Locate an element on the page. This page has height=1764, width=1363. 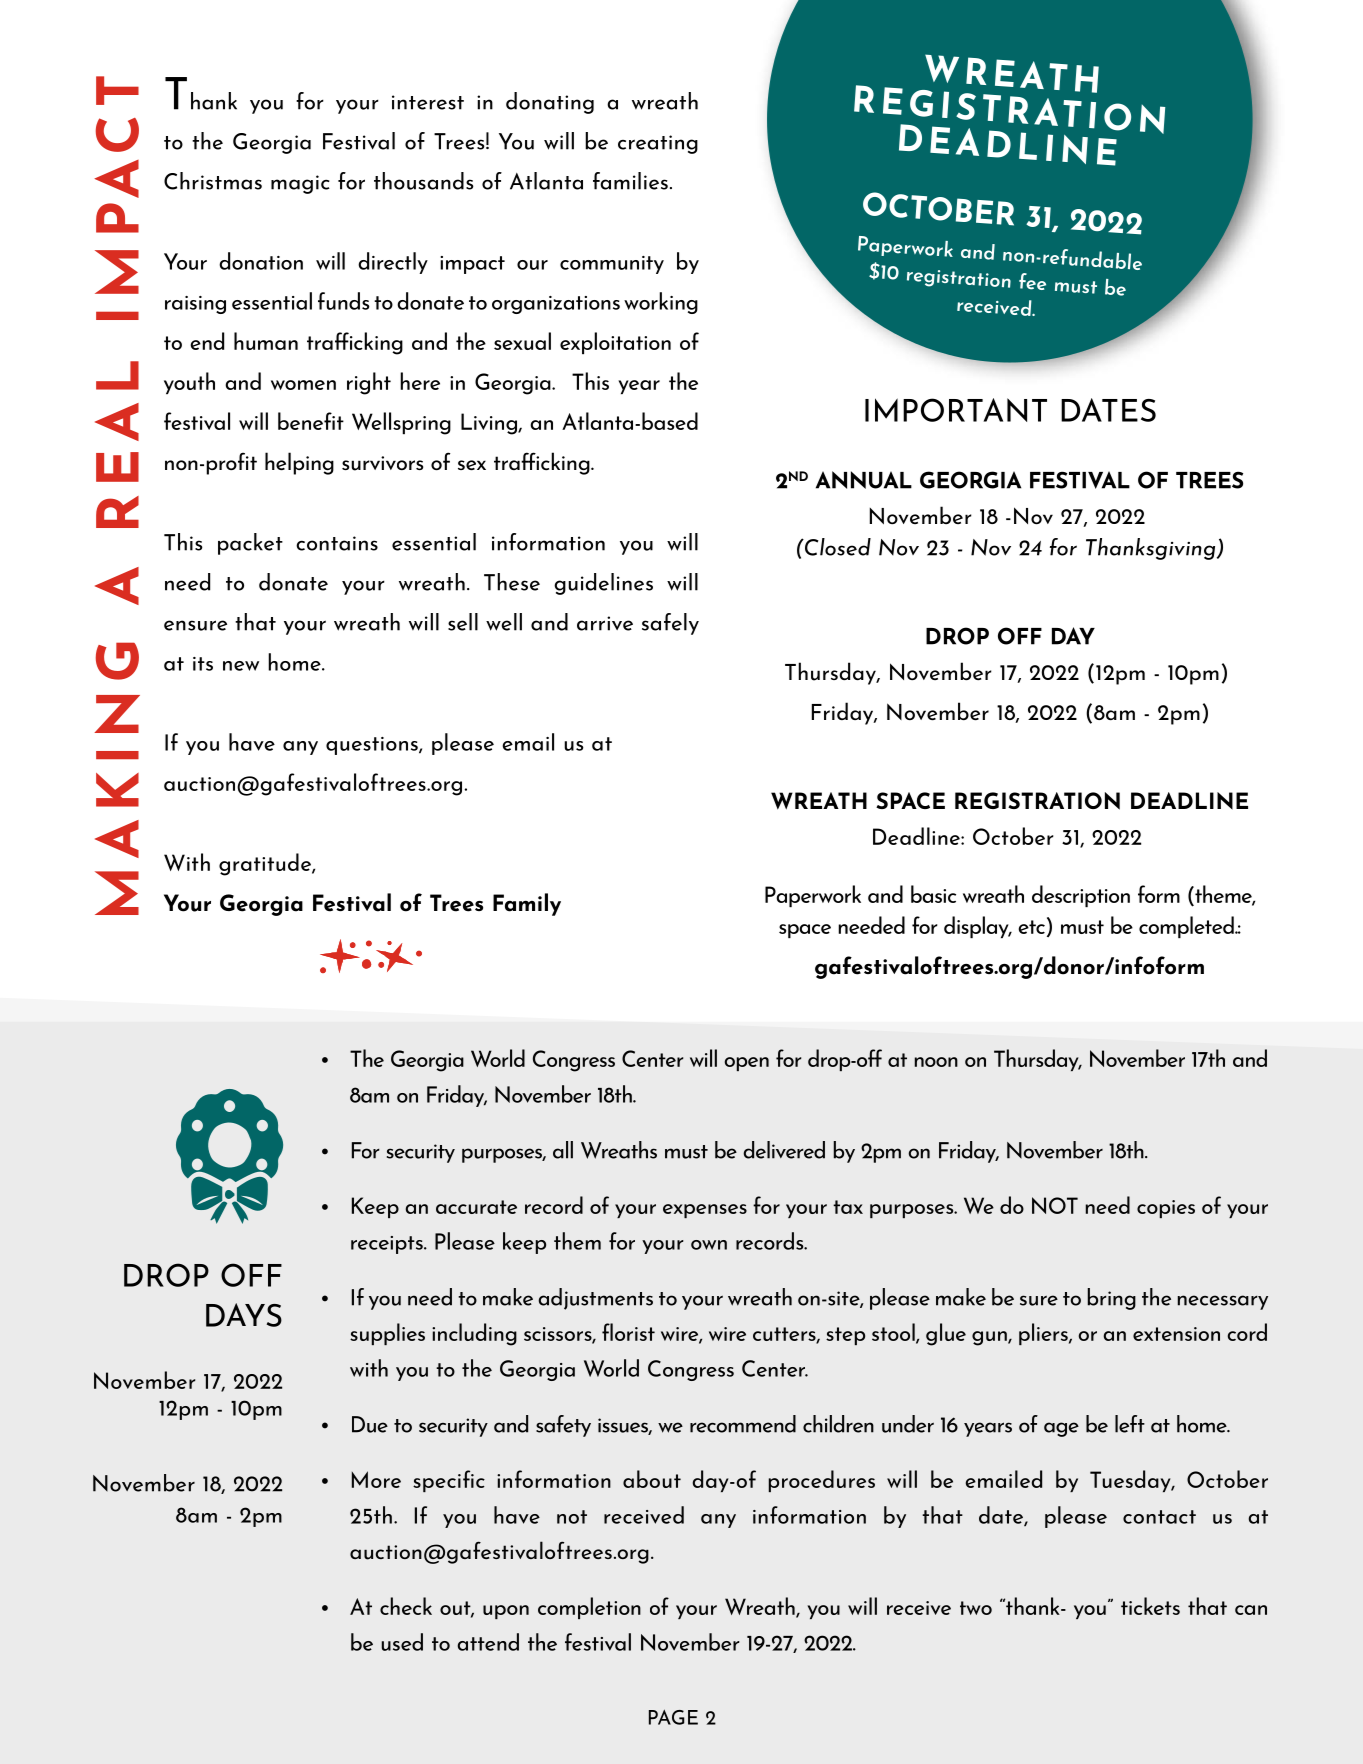
PAGE is located at coordinates (673, 1717).
